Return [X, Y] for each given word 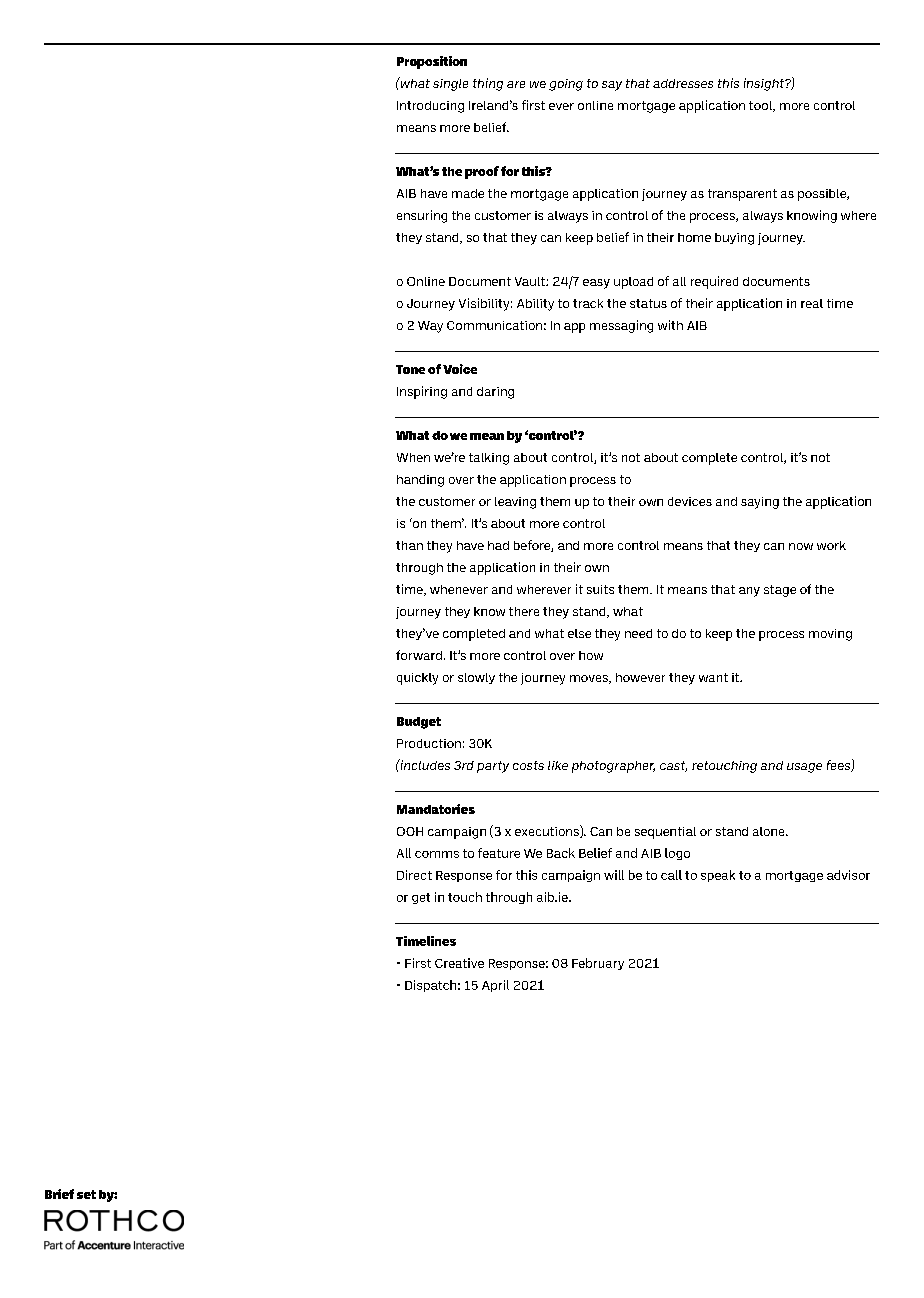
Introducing [430, 107]
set [86, 1194]
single [450, 85]
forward [419, 655]
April [495, 986]
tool [761, 106]
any [749, 592]
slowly [476, 678]
